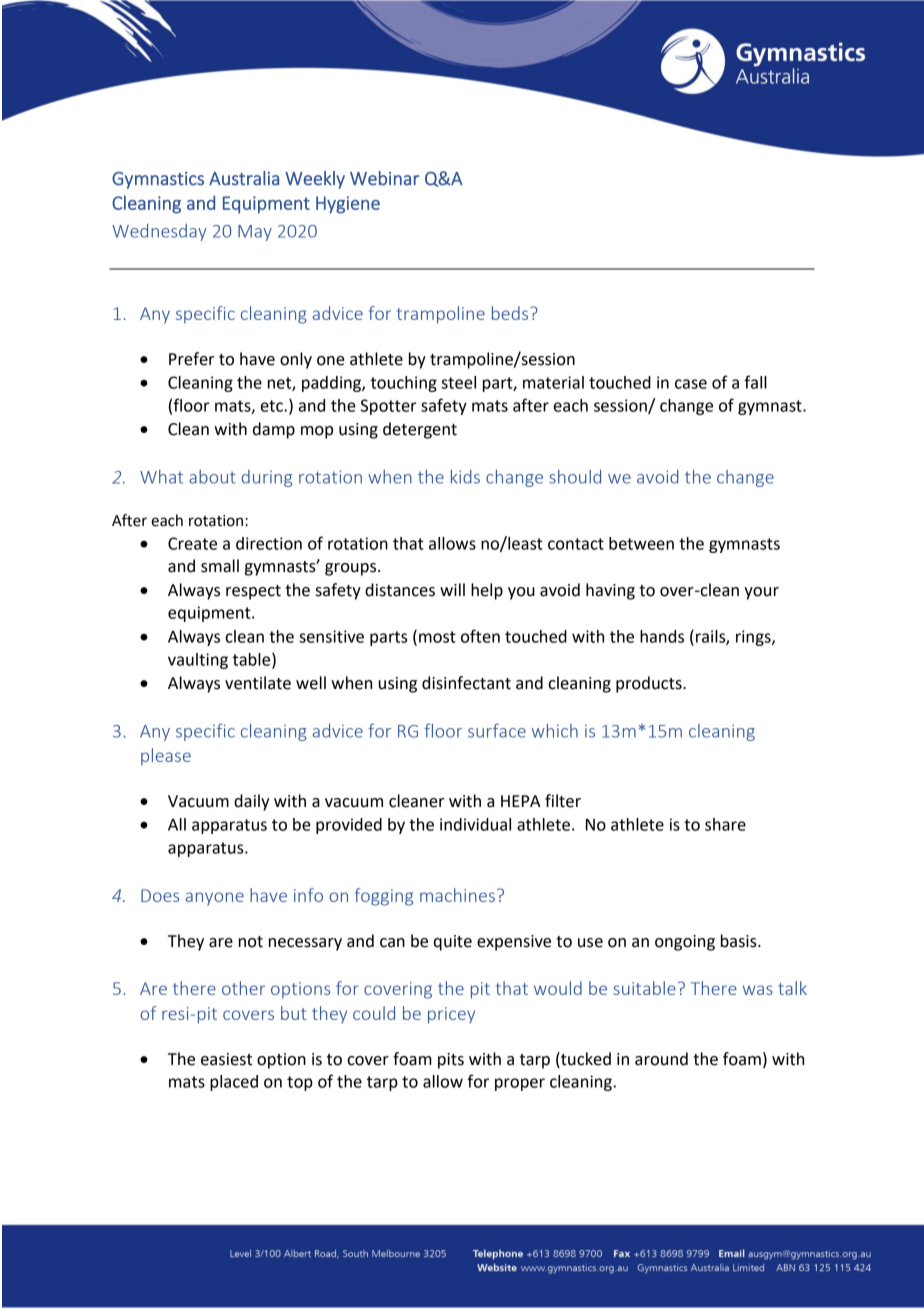  I want to click on vaulting, so click(198, 661).
